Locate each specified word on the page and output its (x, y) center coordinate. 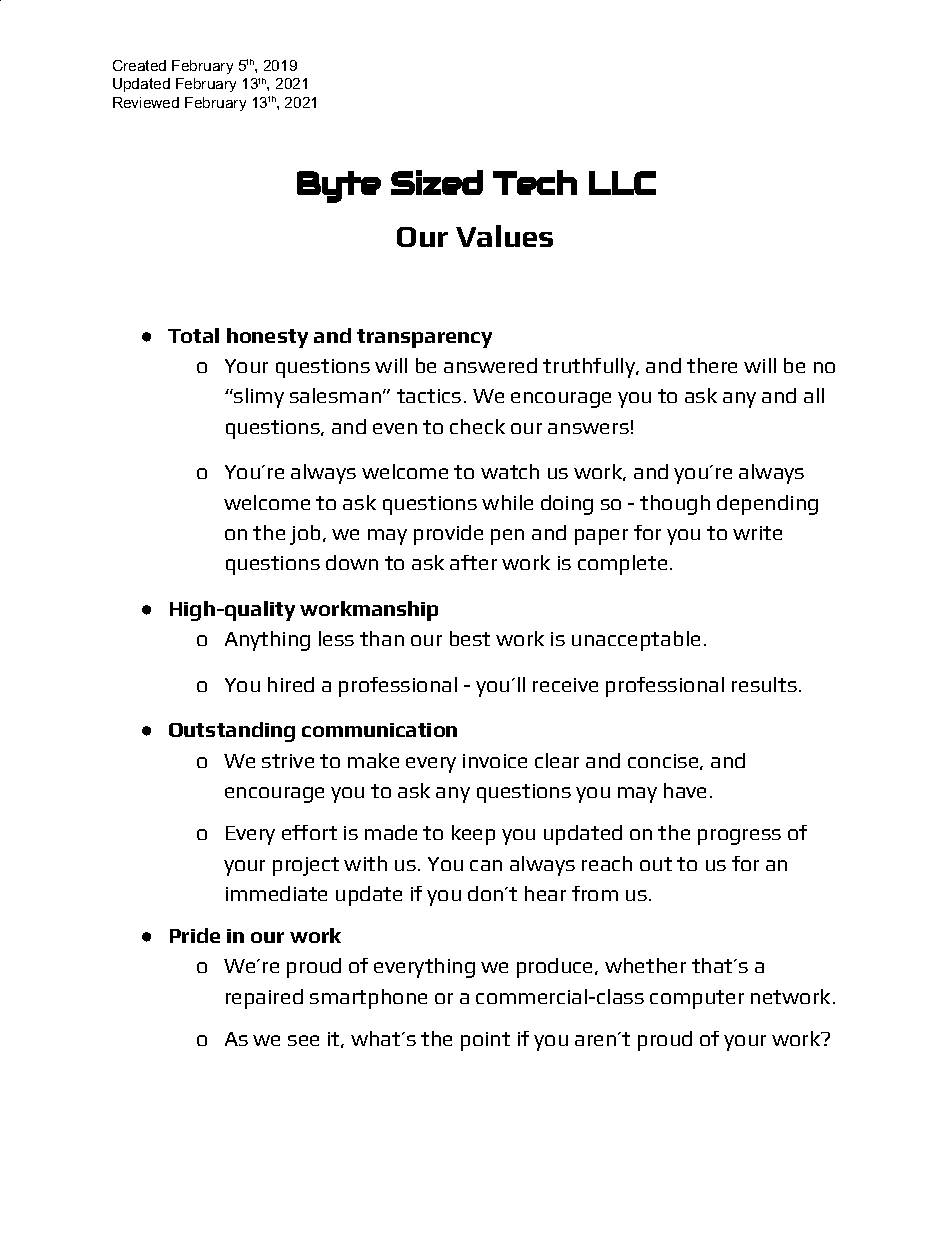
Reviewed (146, 102)
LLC (622, 183)
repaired (264, 999)
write (757, 533)
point (485, 1041)
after (473, 562)
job (305, 535)
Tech (535, 182)
